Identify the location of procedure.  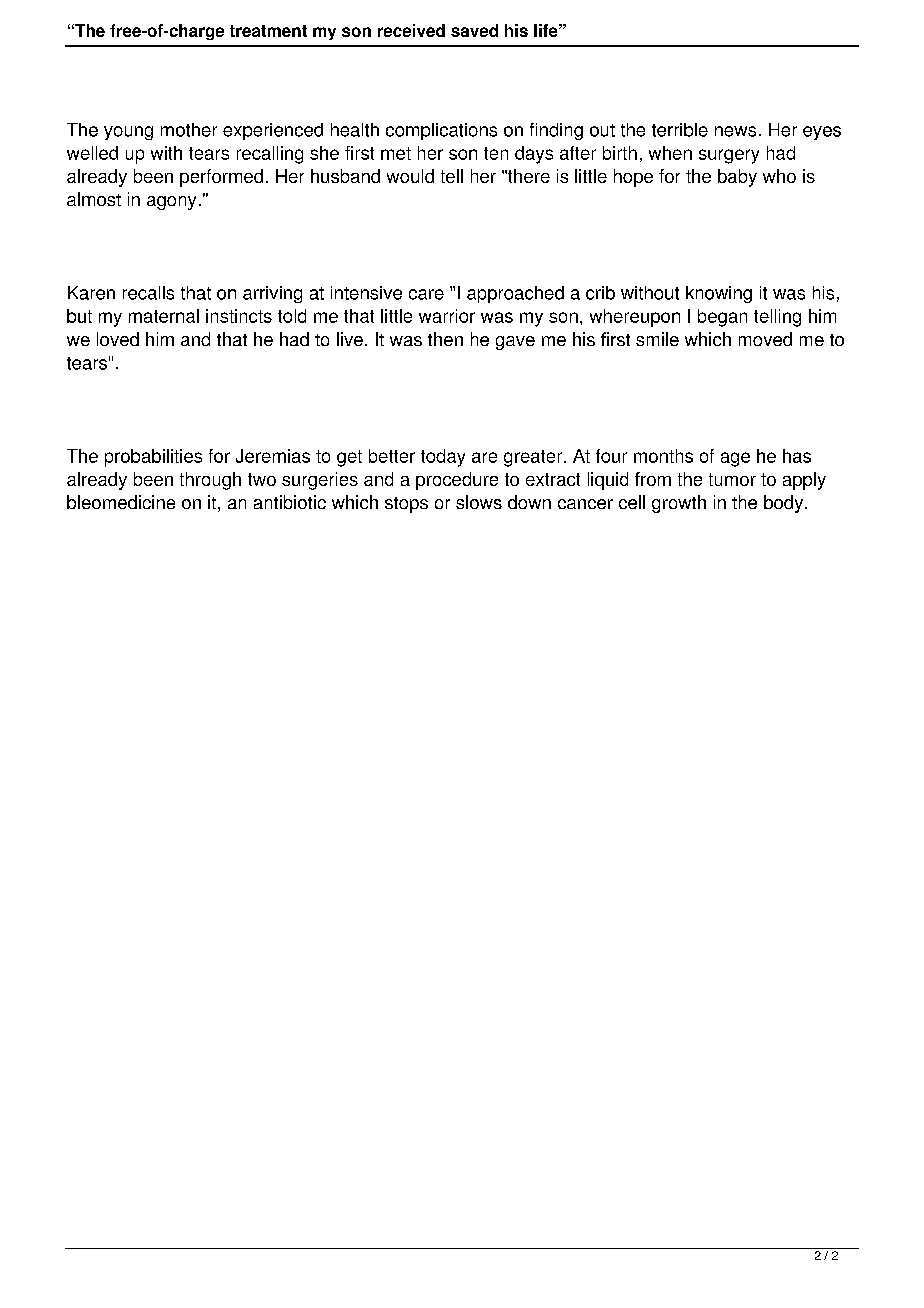
(457, 481).
